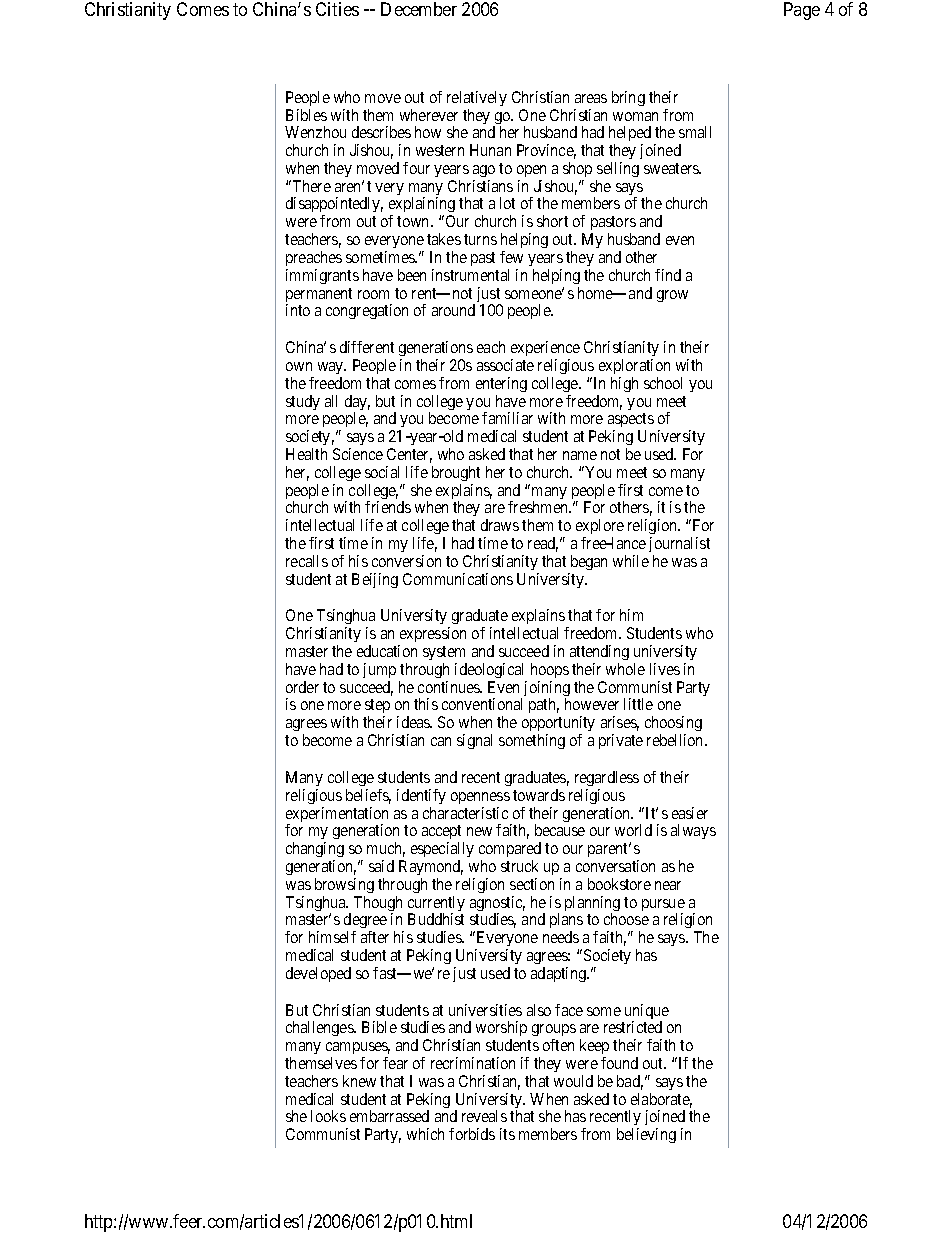 This document has width=952, height=1233. I want to click on Beijing, so click(375, 580).
